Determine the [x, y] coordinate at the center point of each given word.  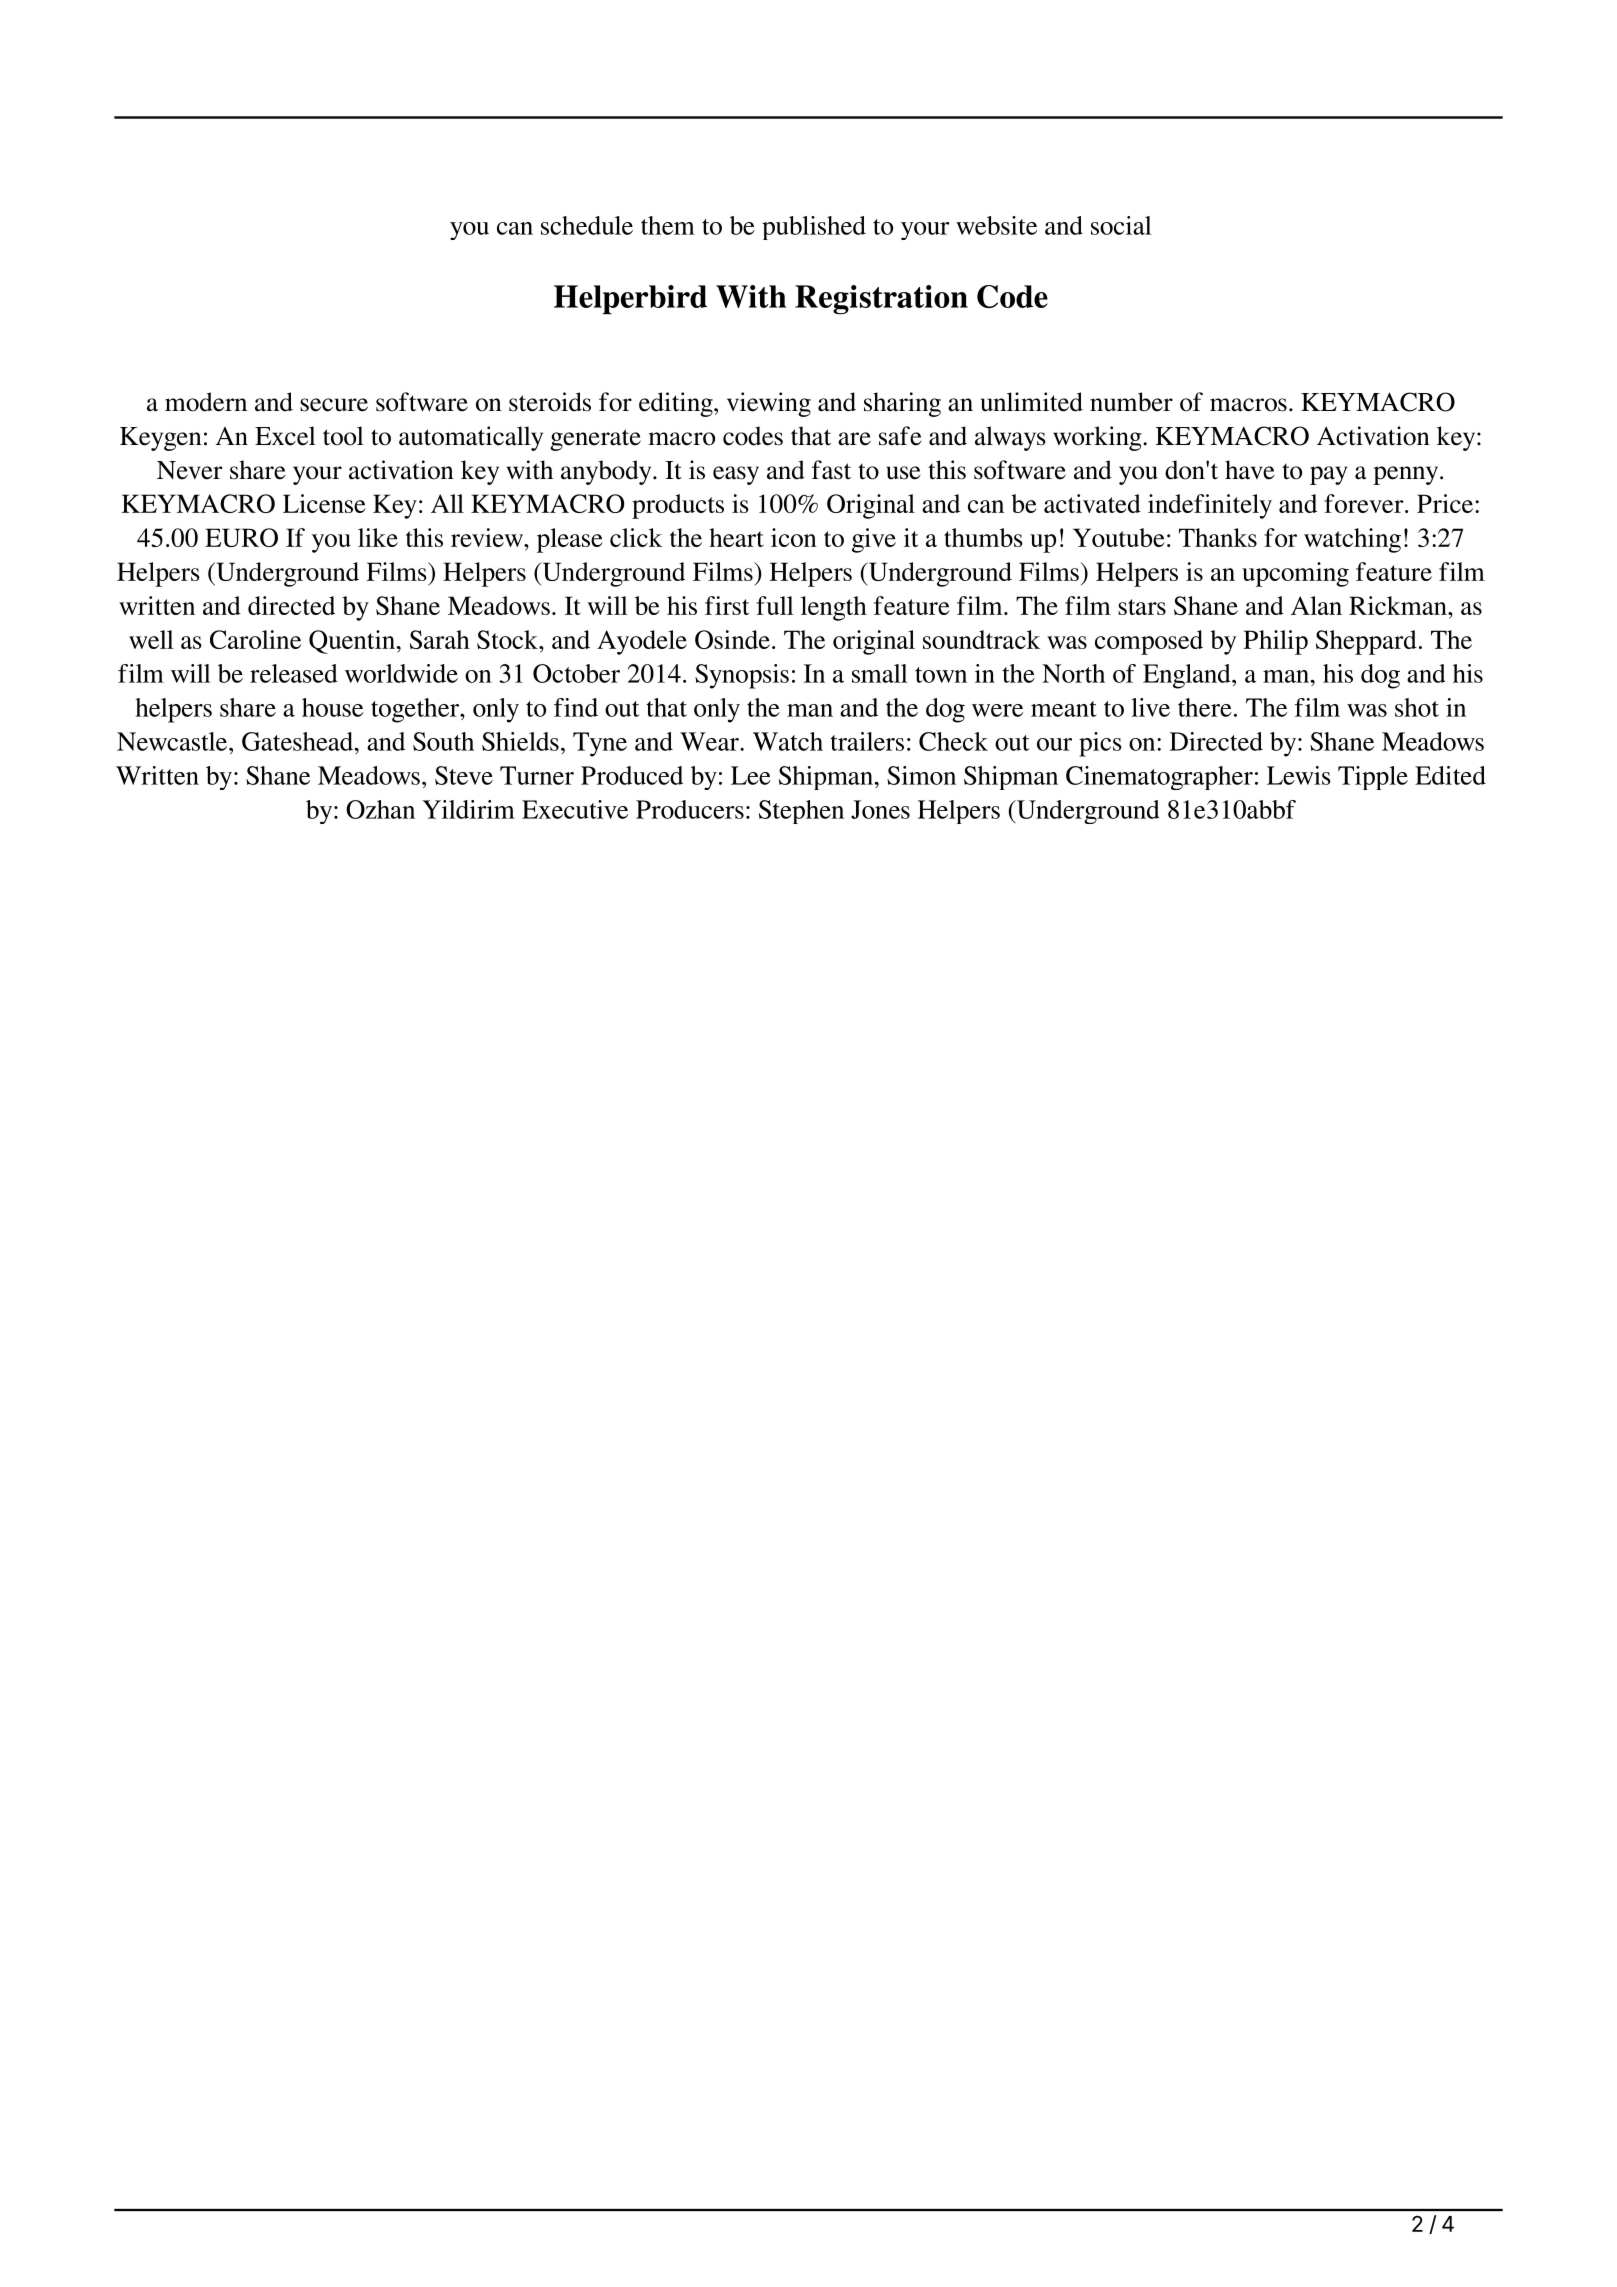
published [814, 228]
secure [334, 405]
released [294, 673]
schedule [587, 225]
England [1188, 676]
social [1121, 225]
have [1249, 470]
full [775, 605]
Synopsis [742, 676]
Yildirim [468, 809]
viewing [769, 404]
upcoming [1295, 574]
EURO [241, 537]
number [1131, 402]
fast [831, 470]
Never [189, 470]
